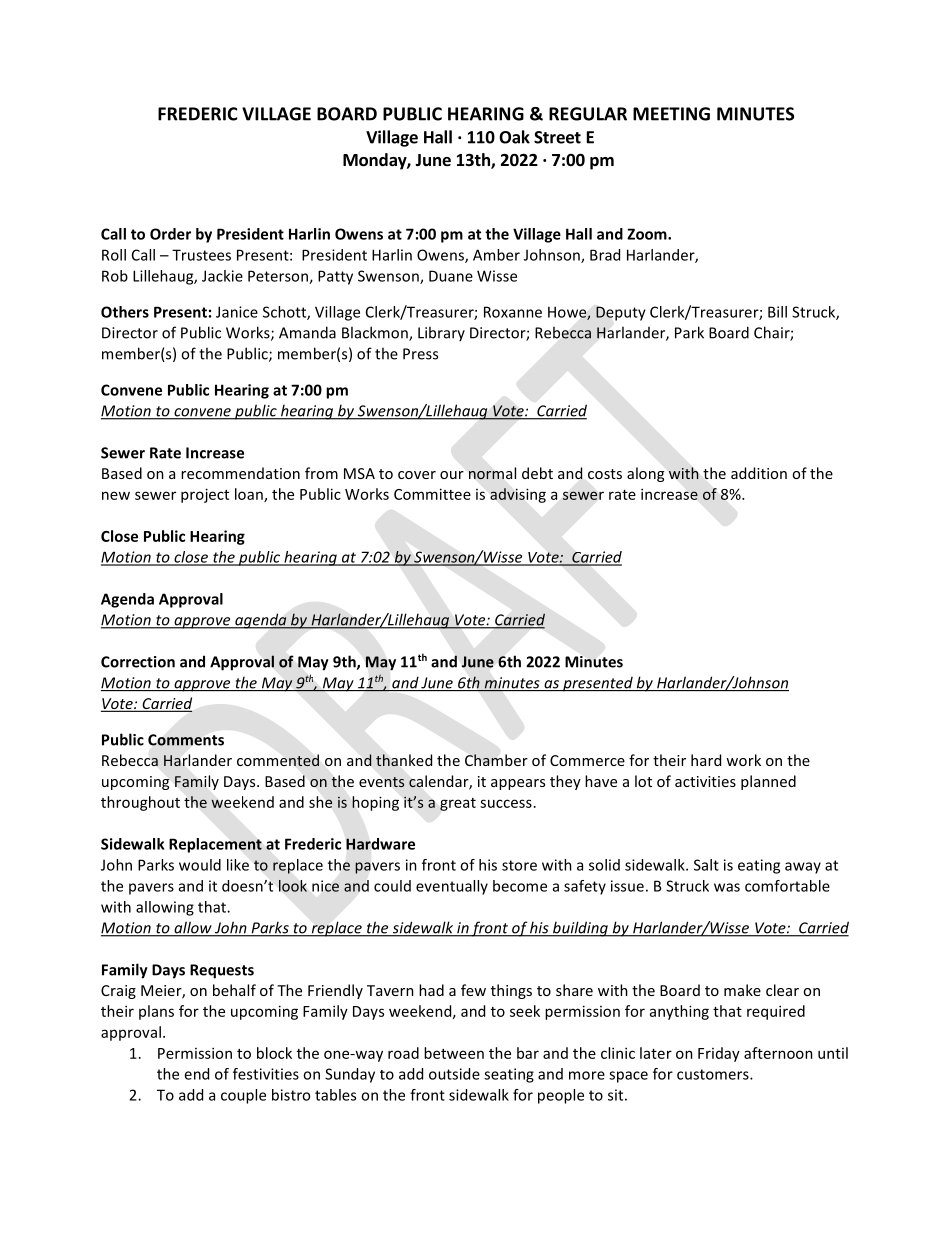  I want to click on couple, so click(243, 1096).
